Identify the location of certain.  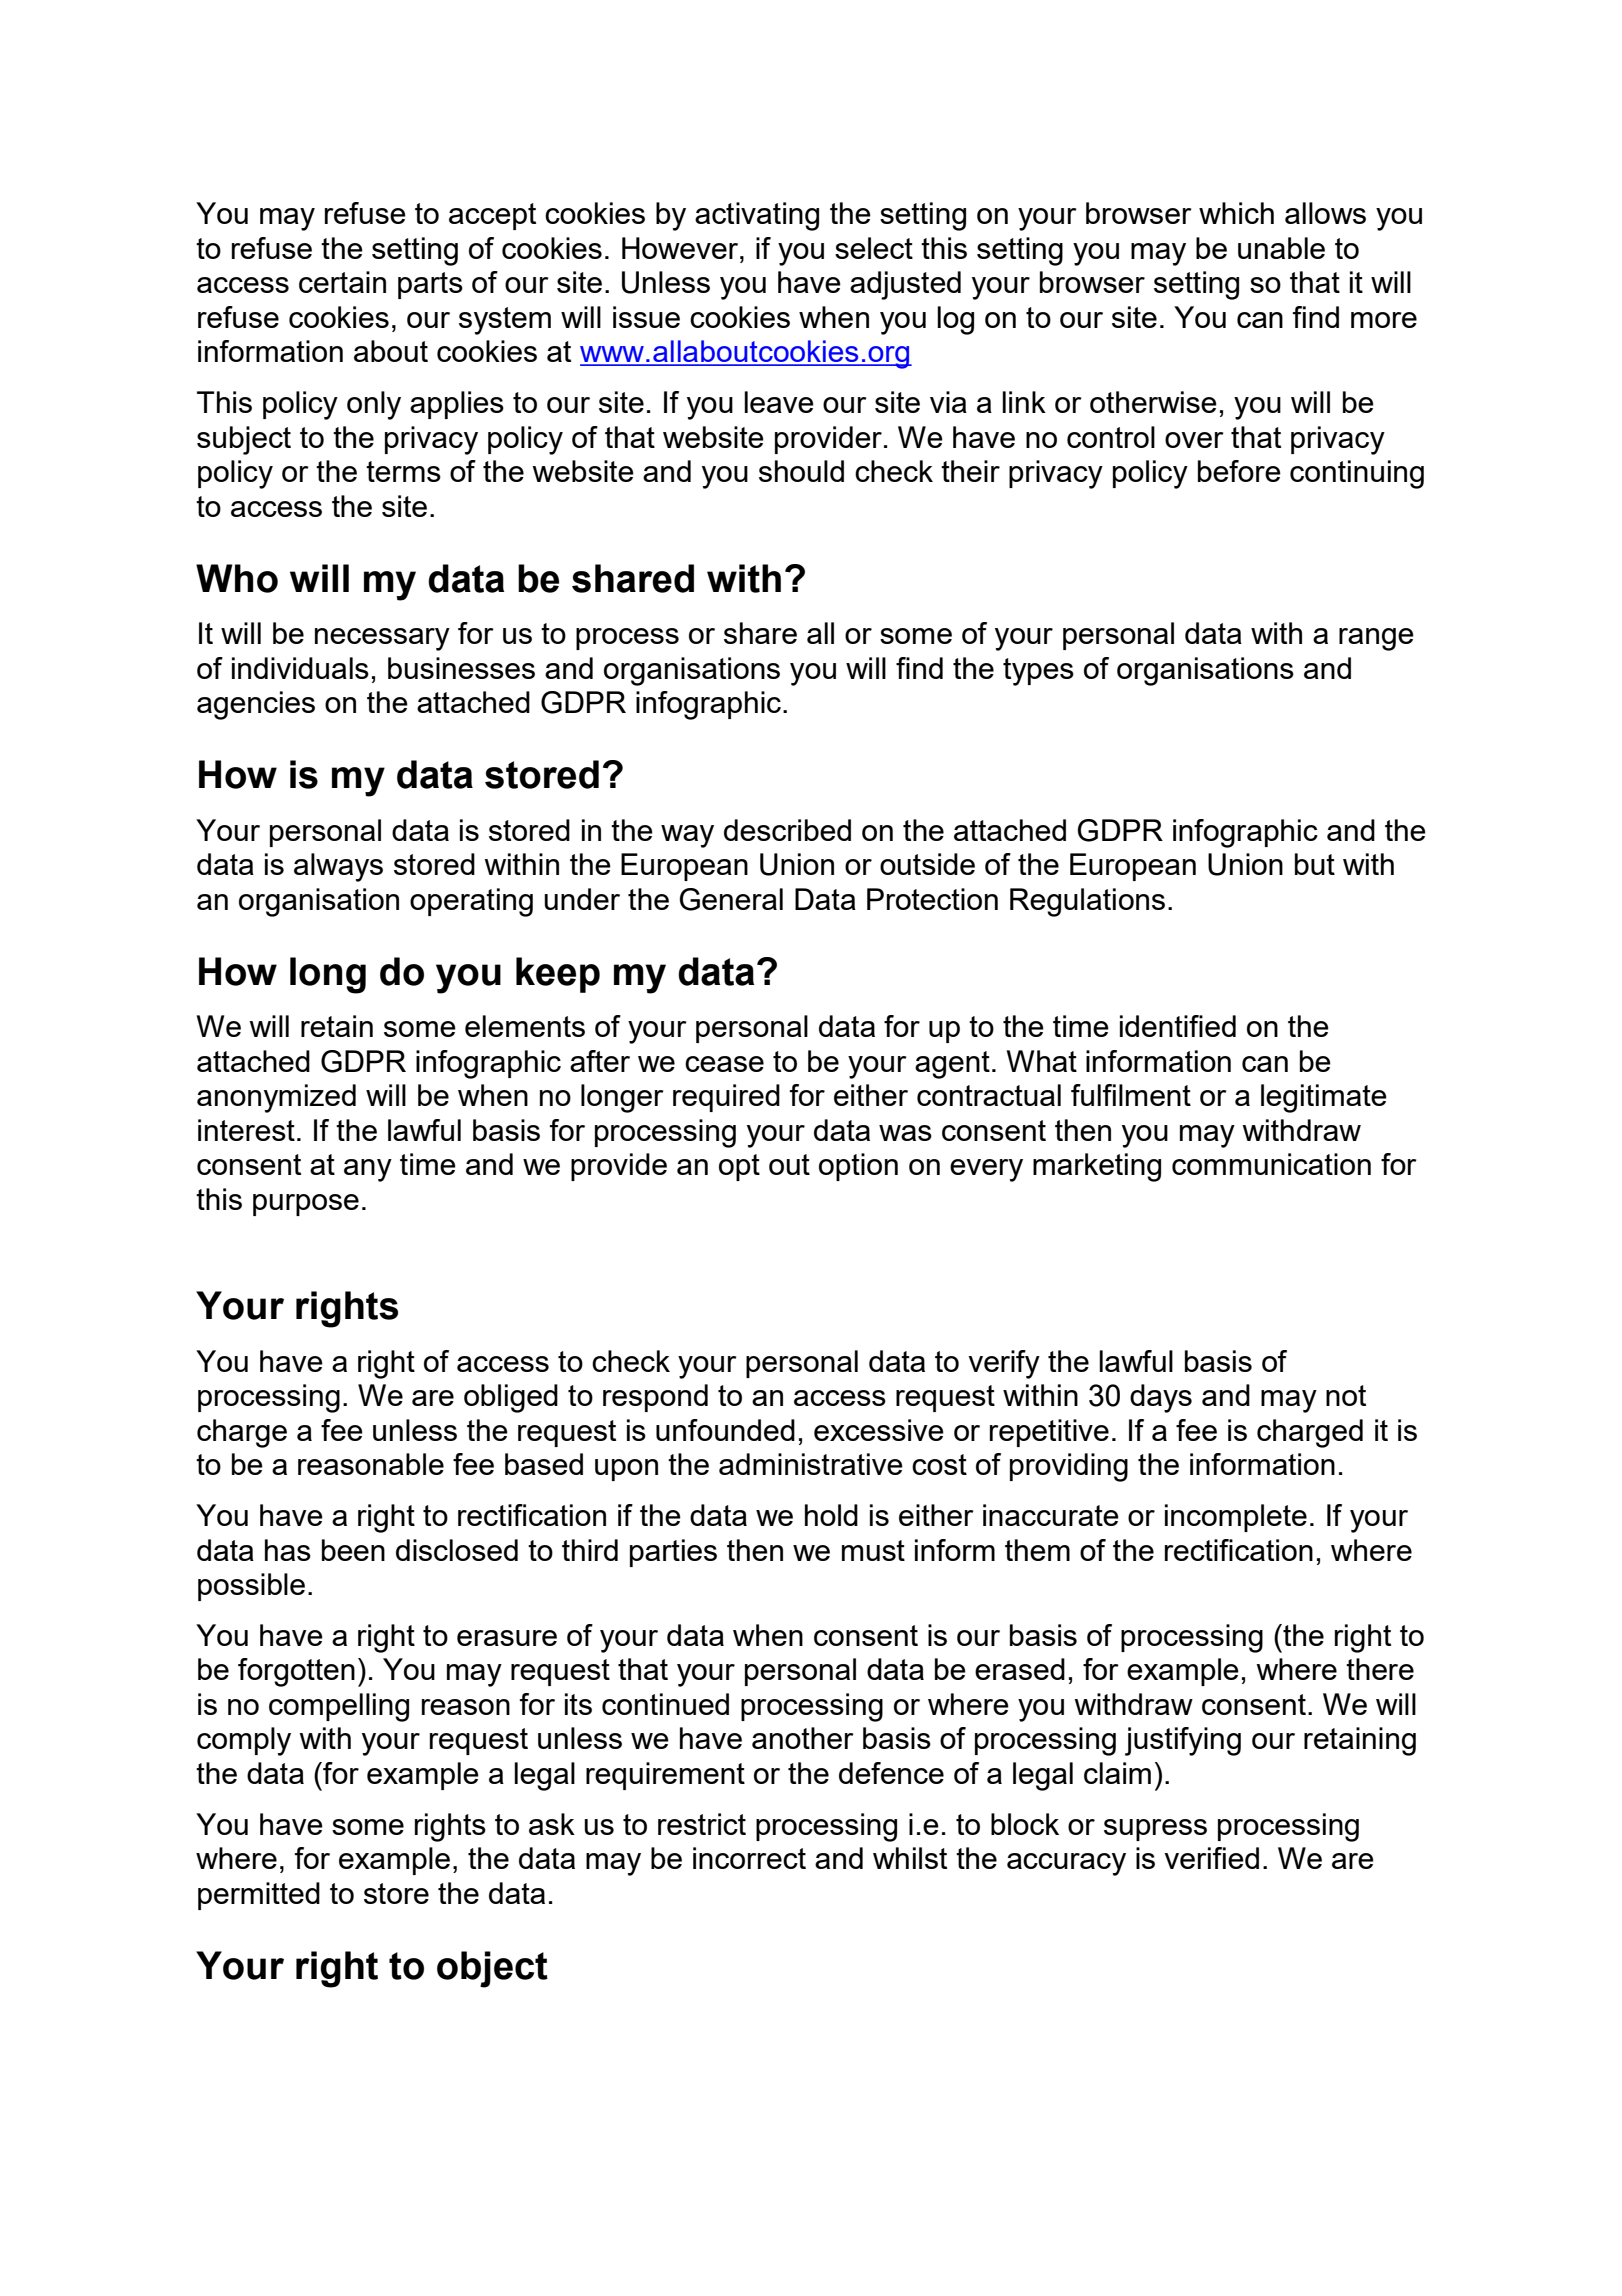
(342, 282).
